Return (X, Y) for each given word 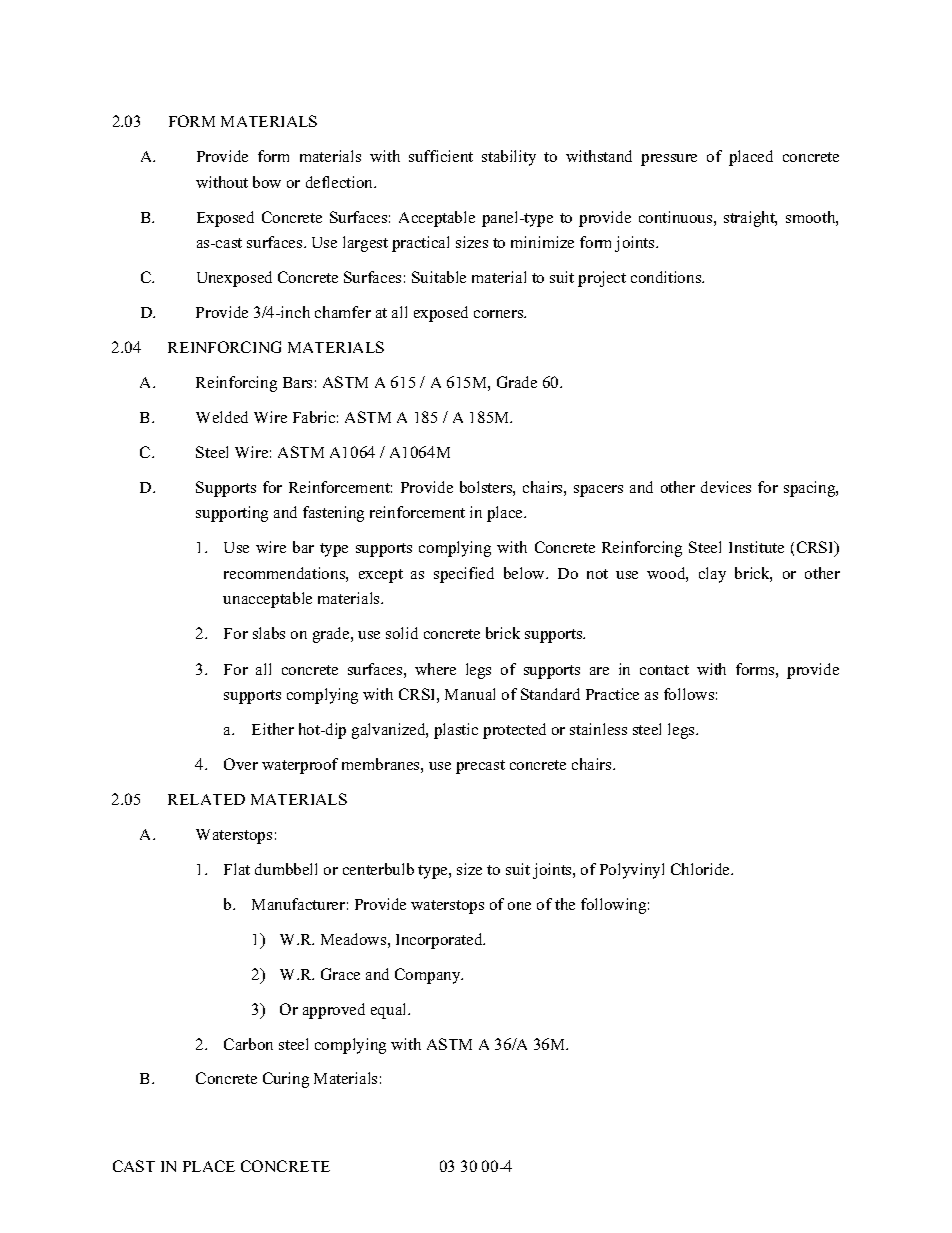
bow (267, 182)
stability (509, 158)
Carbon (248, 1044)
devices (726, 487)
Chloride (701, 869)
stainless (598, 729)
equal (390, 1011)
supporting (232, 514)
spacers (598, 491)
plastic (456, 731)
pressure (669, 160)
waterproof (300, 766)
